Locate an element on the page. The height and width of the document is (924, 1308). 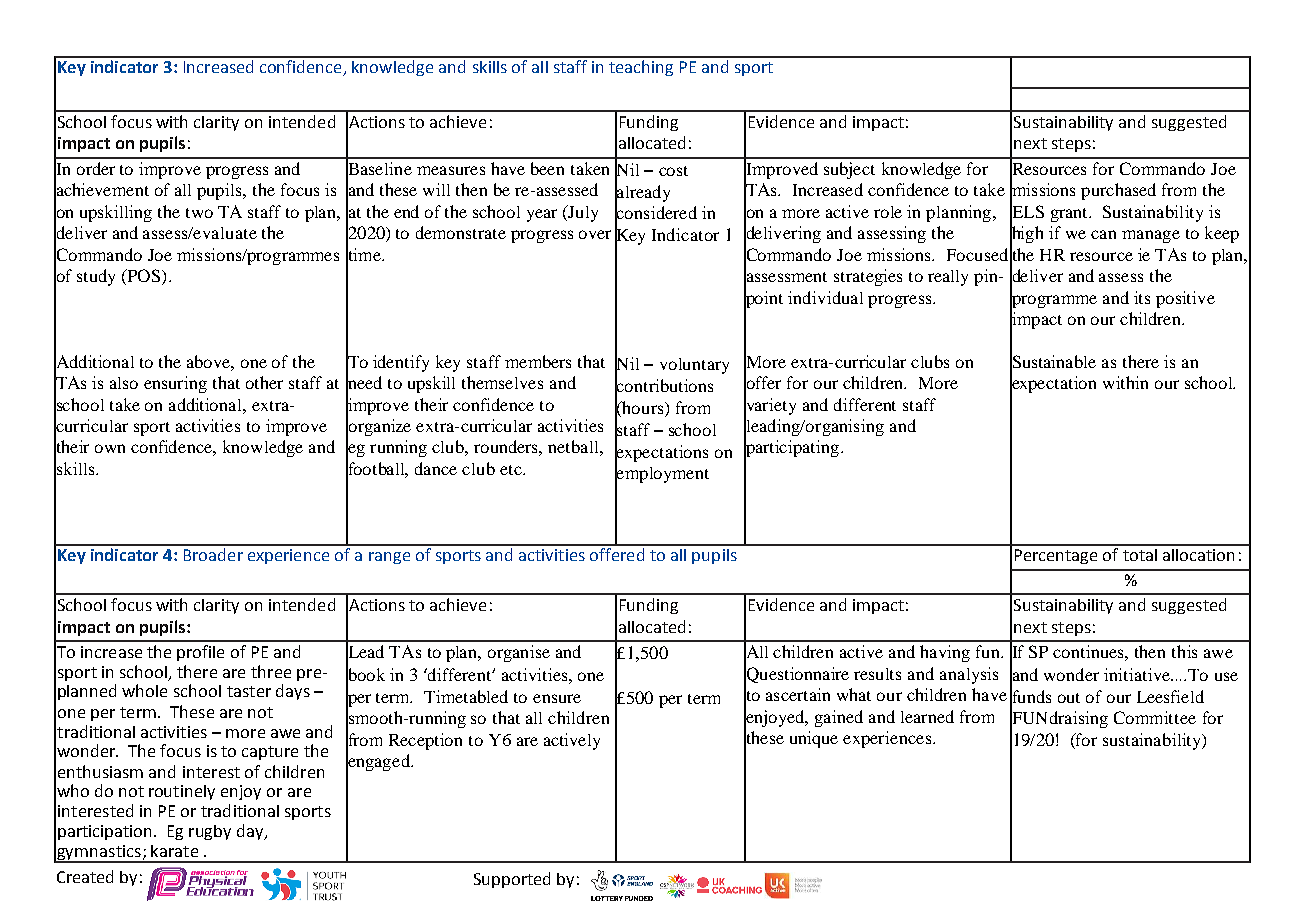
employment is located at coordinates (662, 475).
